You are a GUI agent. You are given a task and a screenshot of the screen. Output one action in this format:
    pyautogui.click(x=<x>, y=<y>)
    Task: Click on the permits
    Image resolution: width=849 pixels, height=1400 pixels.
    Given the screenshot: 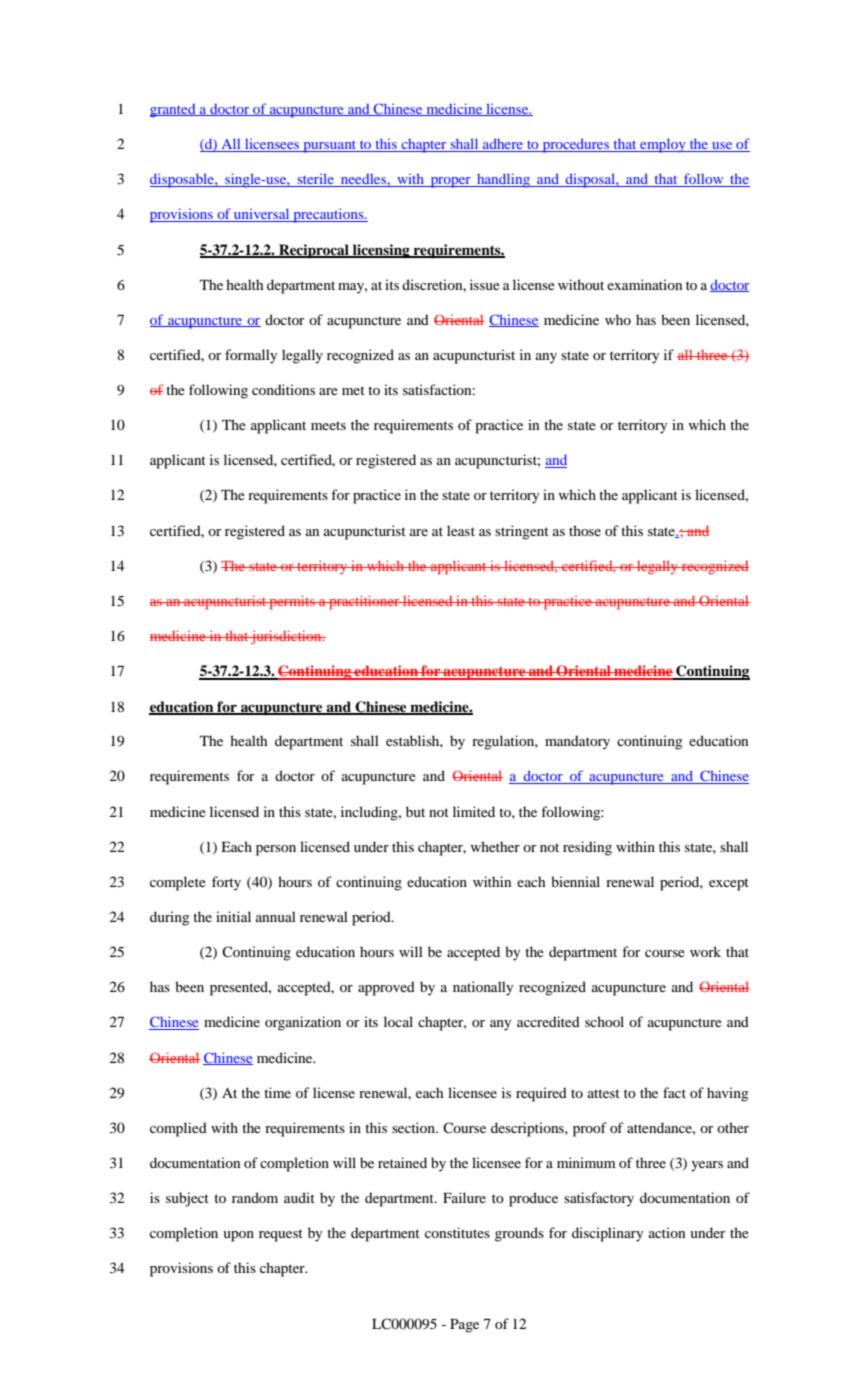 What is the action you would take?
    pyautogui.click(x=292, y=602)
